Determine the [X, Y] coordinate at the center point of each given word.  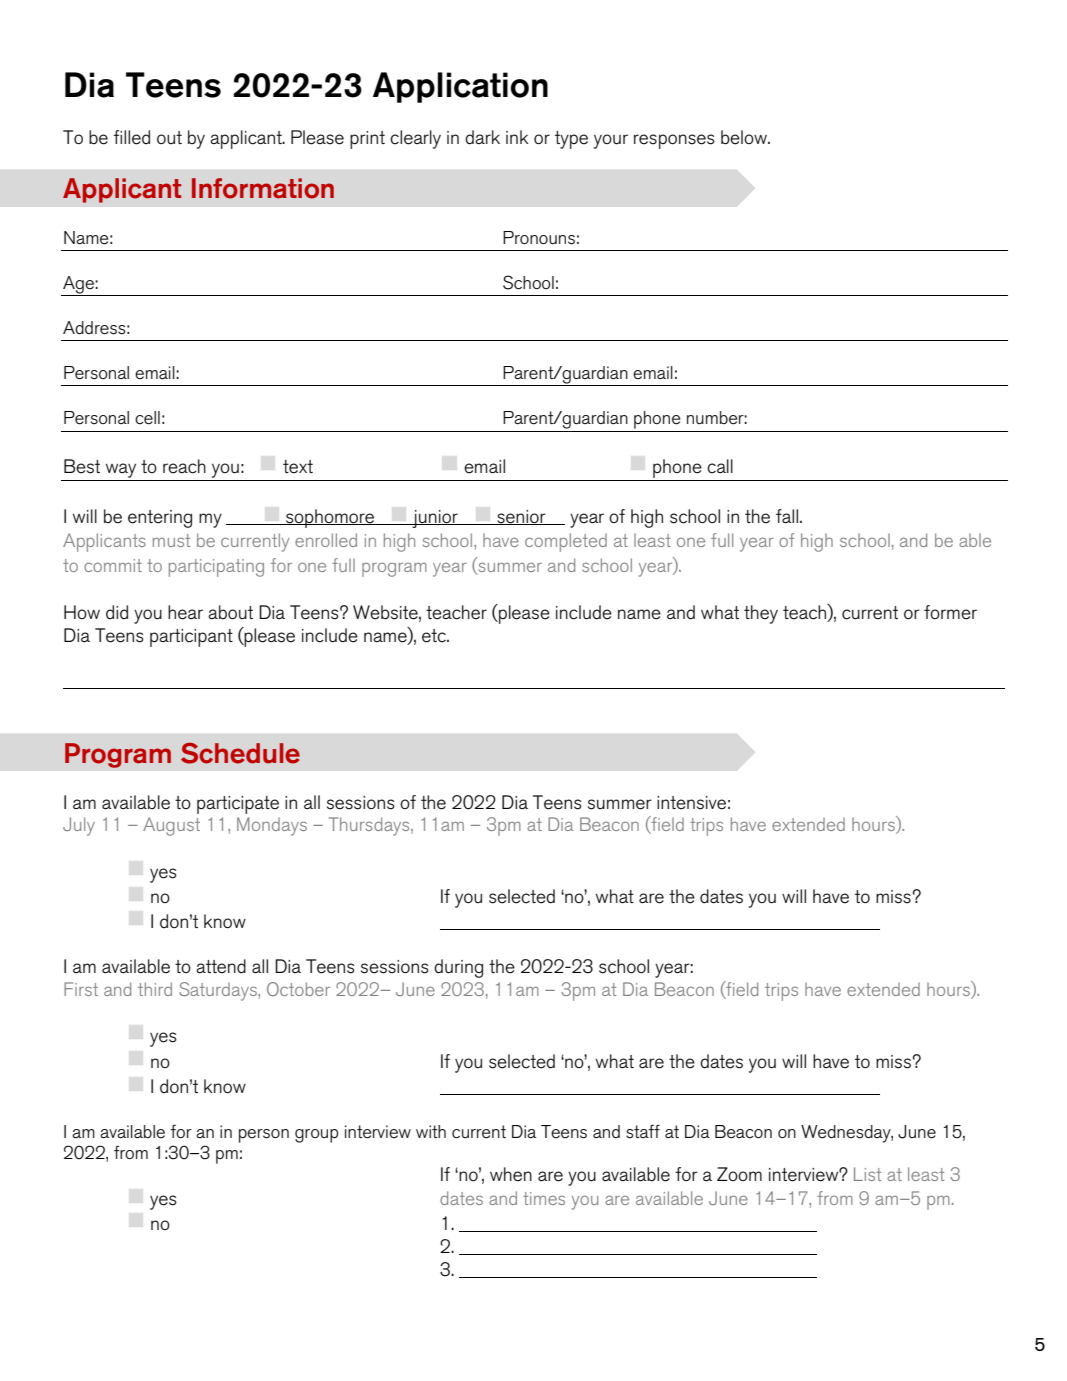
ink [517, 137]
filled [131, 137]
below [745, 137]
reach [184, 466]
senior [521, 517]
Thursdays [370, 826]
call [720, 466]
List [867, 1174]
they [761, 614]
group [317, 1136]
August [171, 826]
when [511, 1174]
